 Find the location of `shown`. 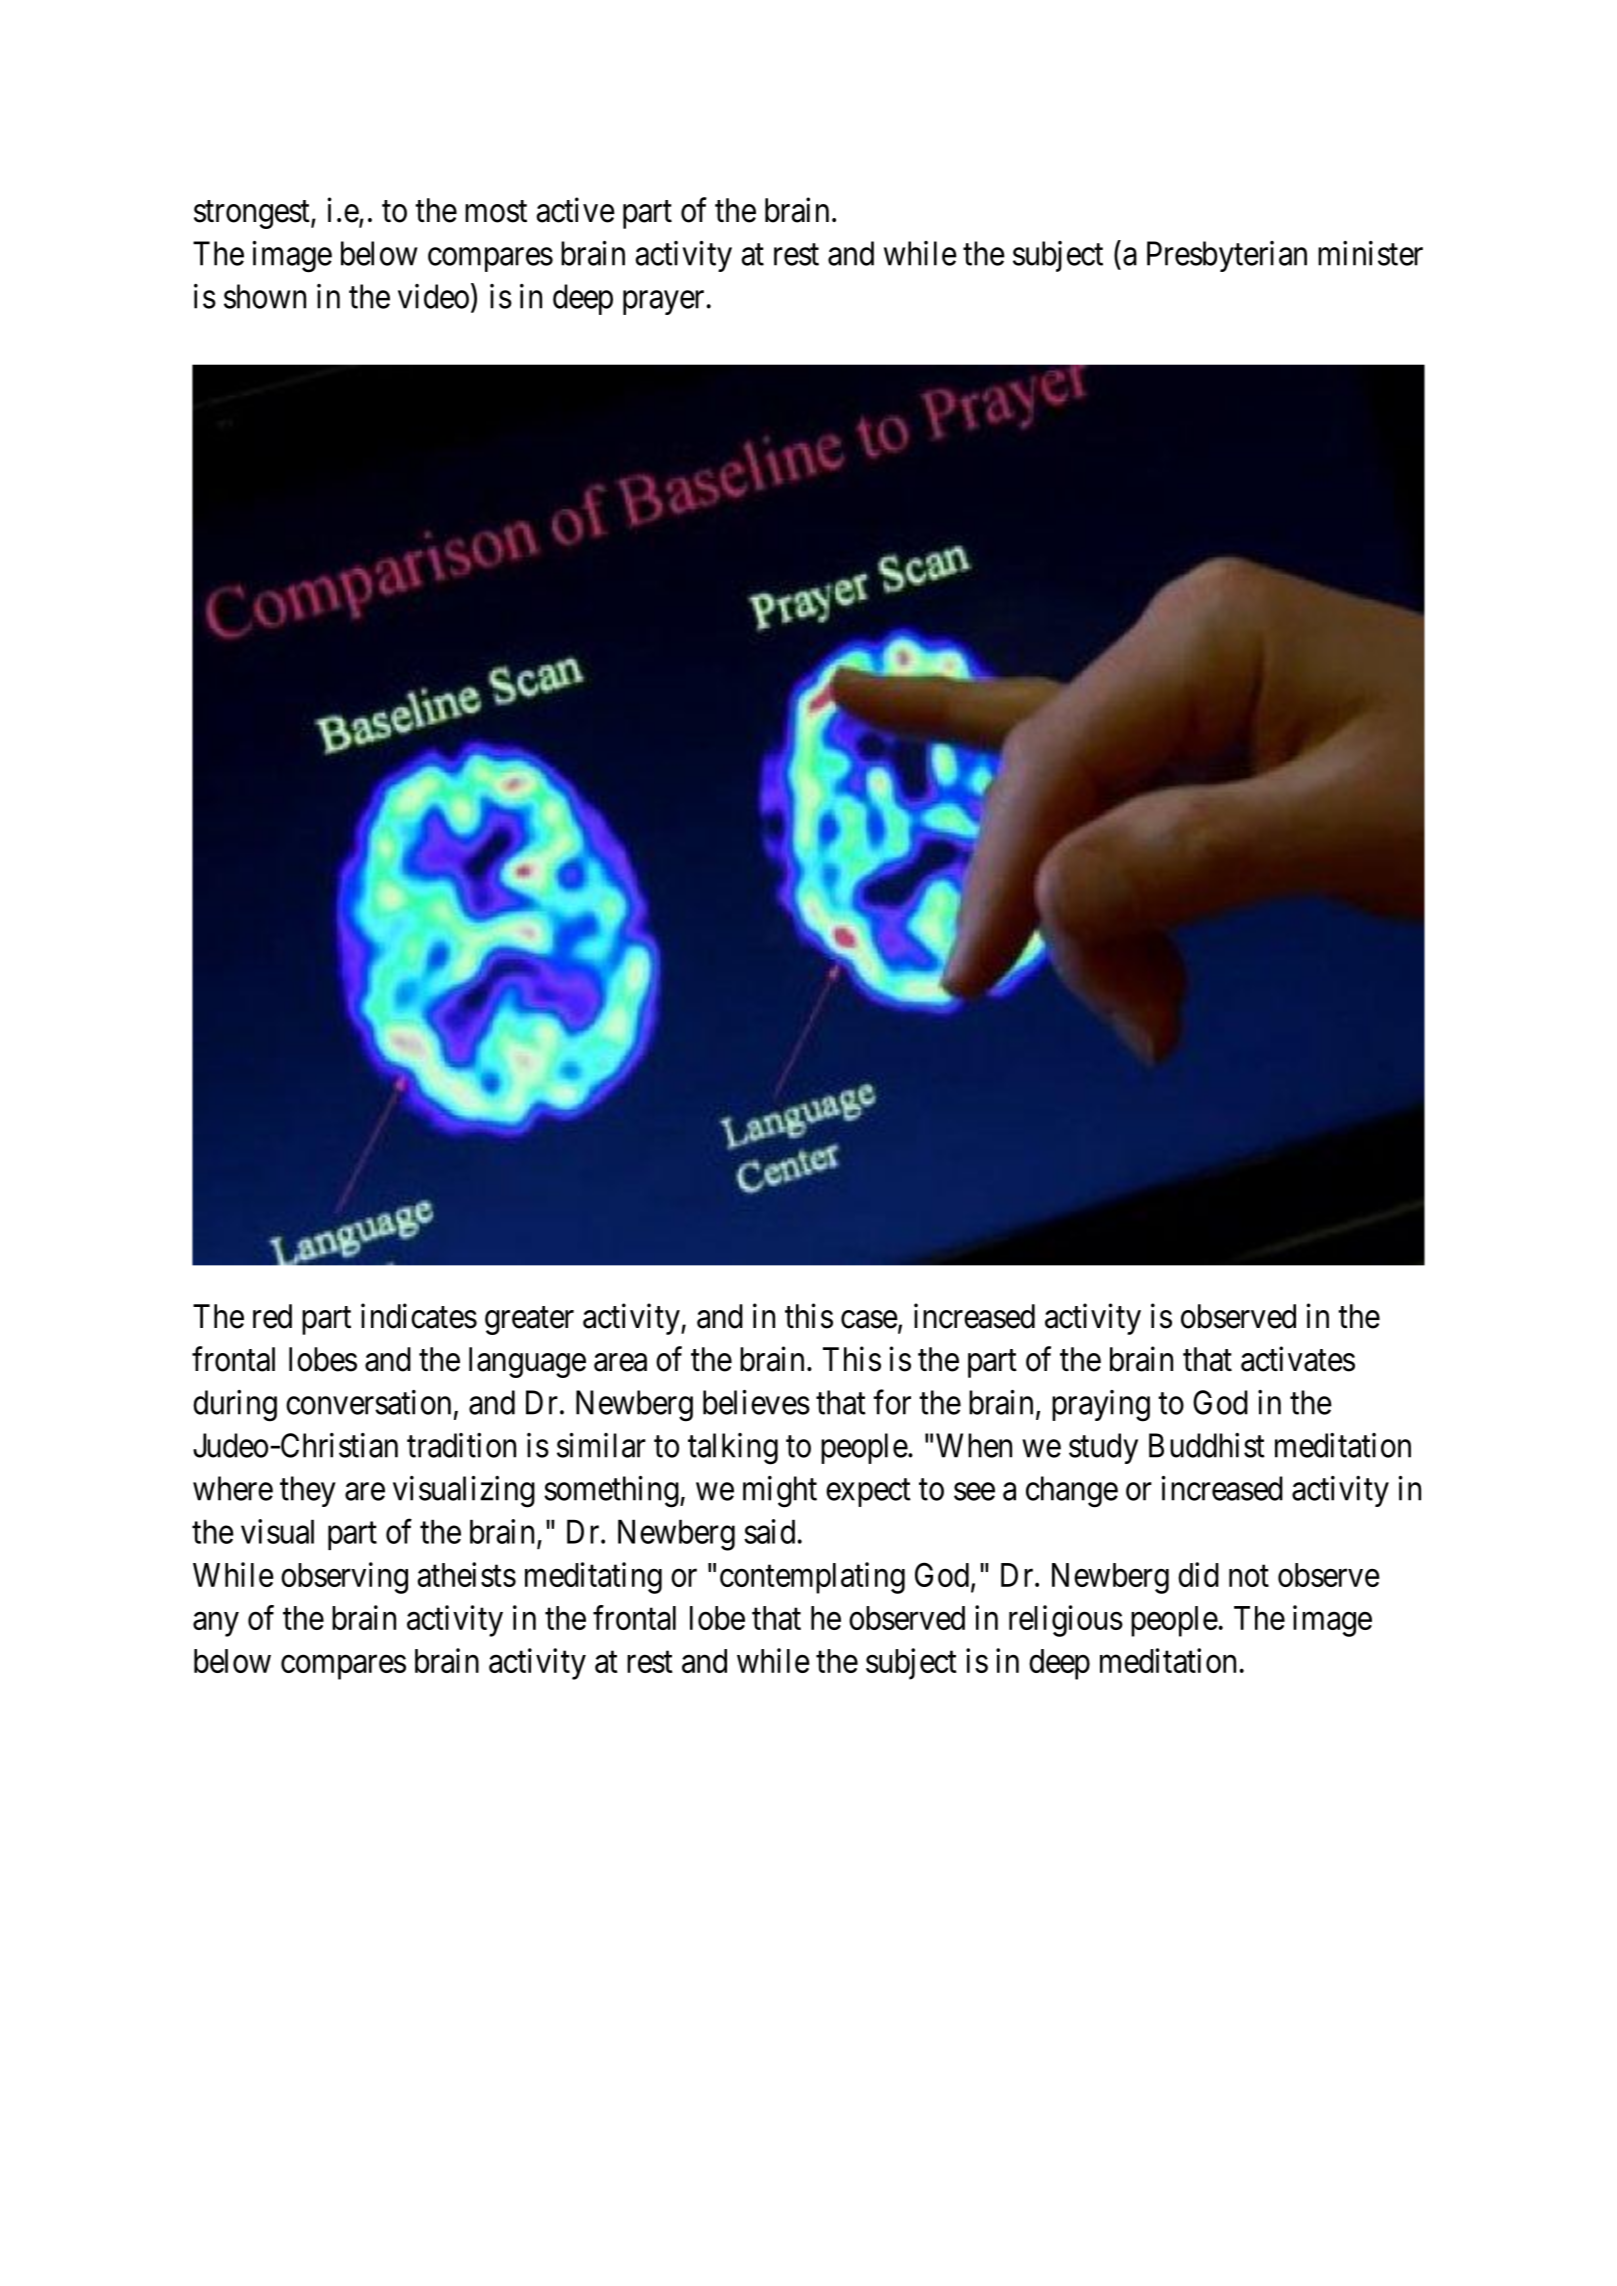

shown is located at coordinates (265, 296).
